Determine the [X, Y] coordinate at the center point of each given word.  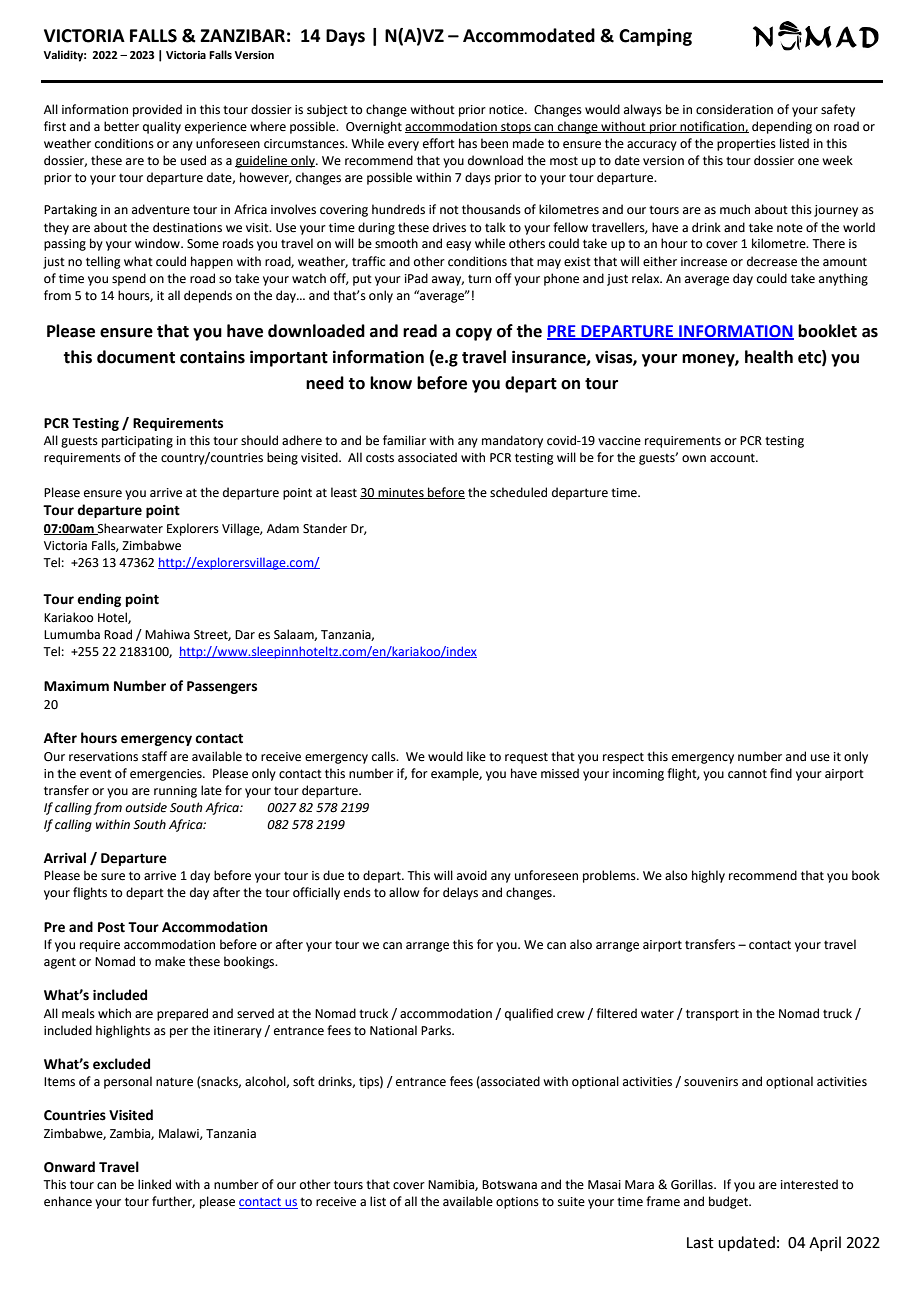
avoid [472, 875]
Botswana [509, 1185]
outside [146, 807]
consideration [734, 109]
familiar [404, 440]
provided [157, 110]
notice [507, 110]
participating [137, 442]
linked [154, 1184]
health [769, 357]
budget [729, 1202]
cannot [747, 774]
